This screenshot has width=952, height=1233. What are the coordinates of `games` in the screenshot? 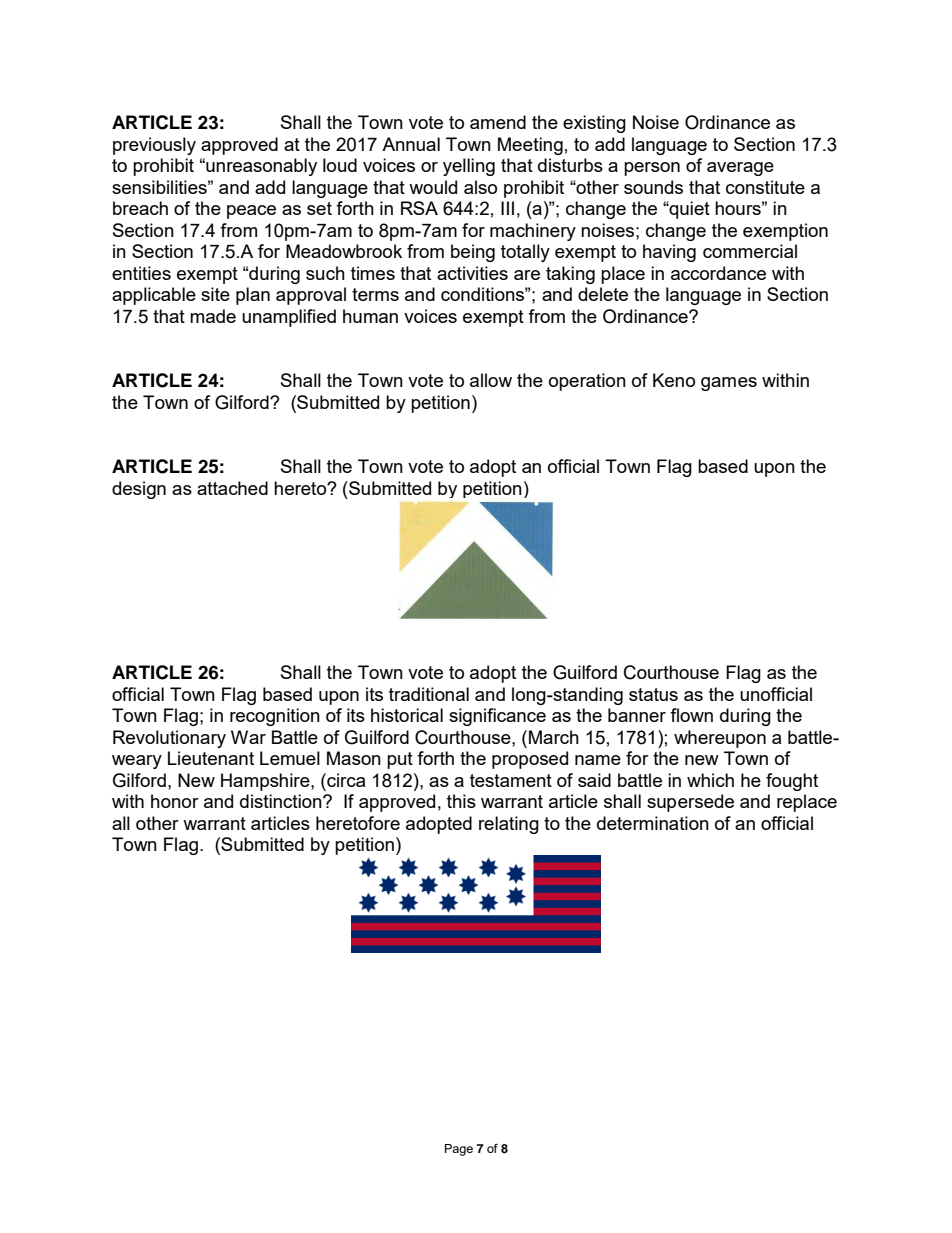 It's located at (729, 384).
